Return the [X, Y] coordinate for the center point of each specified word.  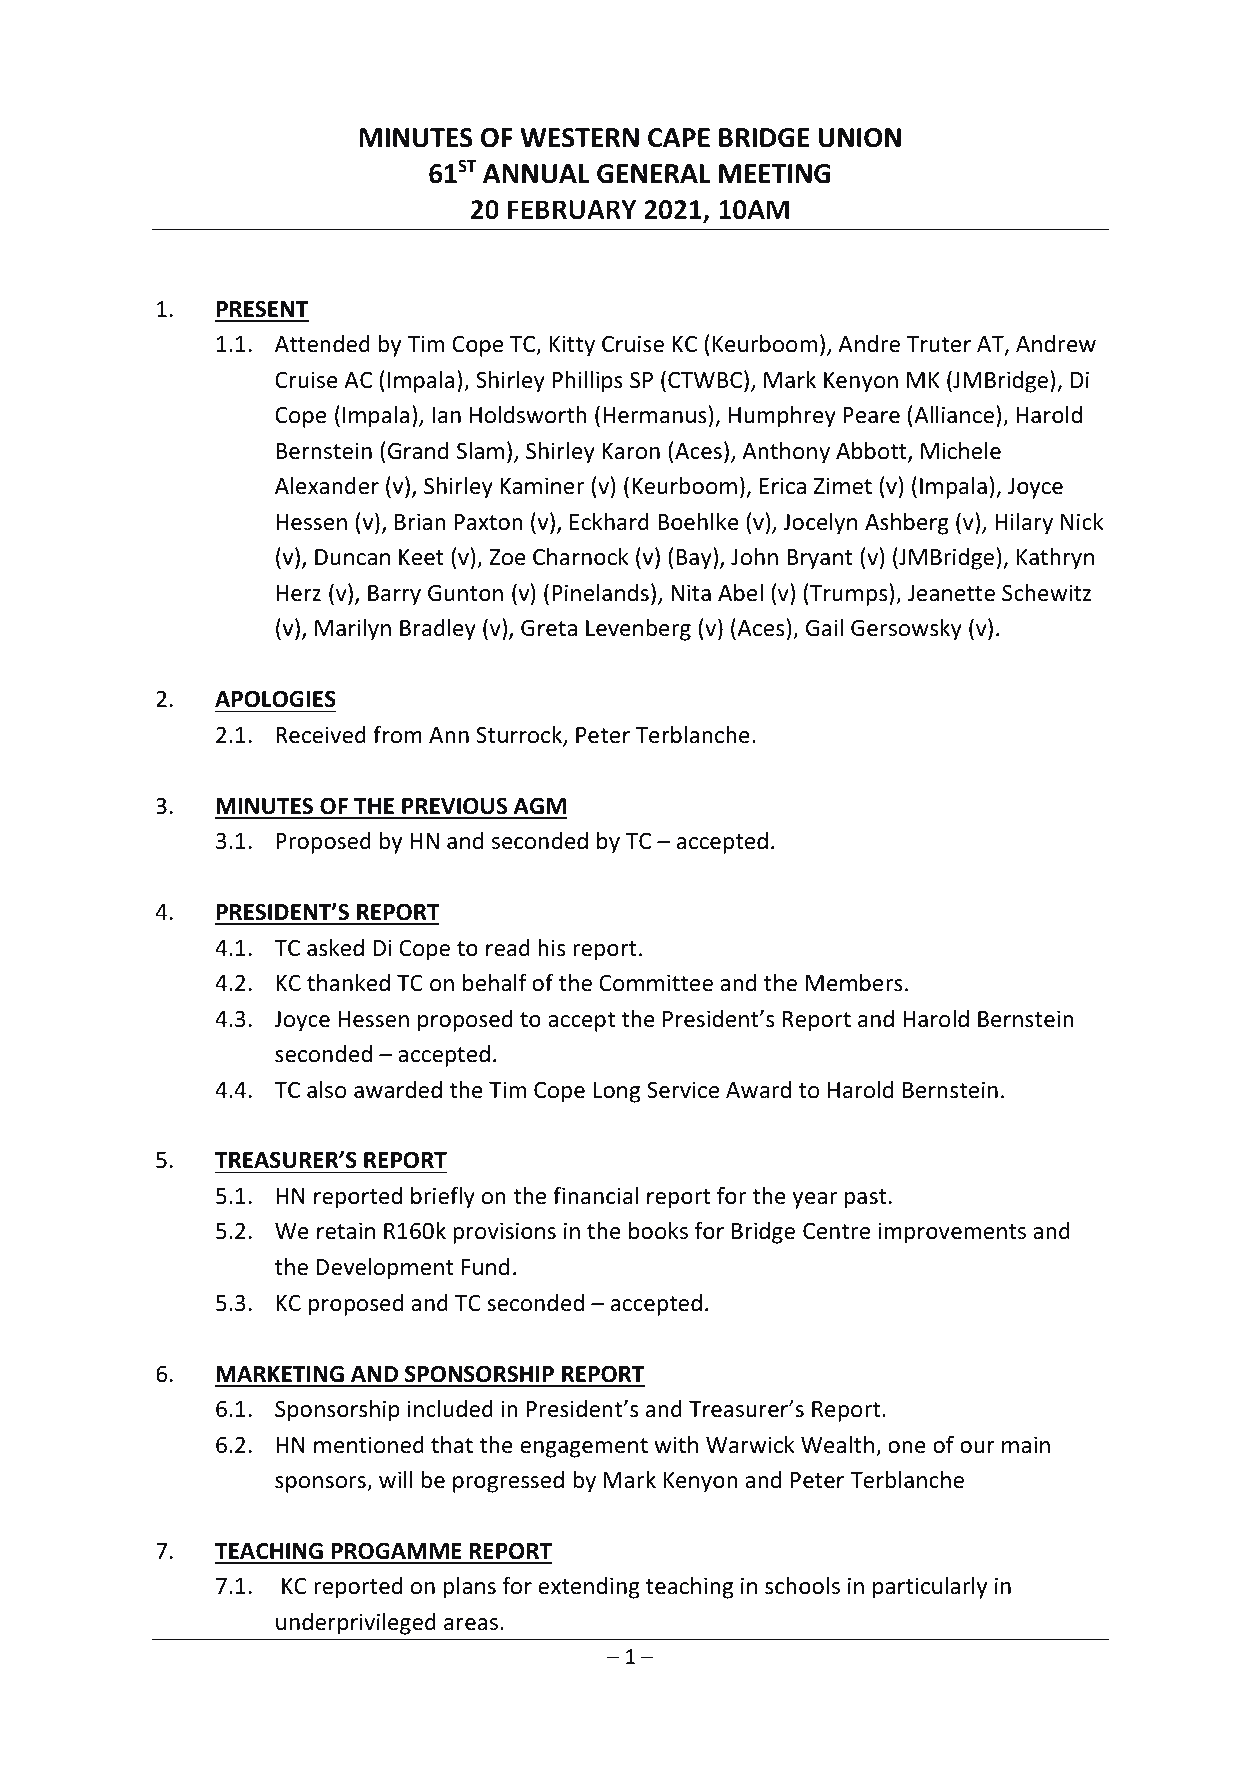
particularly [930, 1588]
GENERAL [653, 174]
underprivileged [356, 1624]
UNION [860, 138]
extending [589, 1588]
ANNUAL [536, 174]
